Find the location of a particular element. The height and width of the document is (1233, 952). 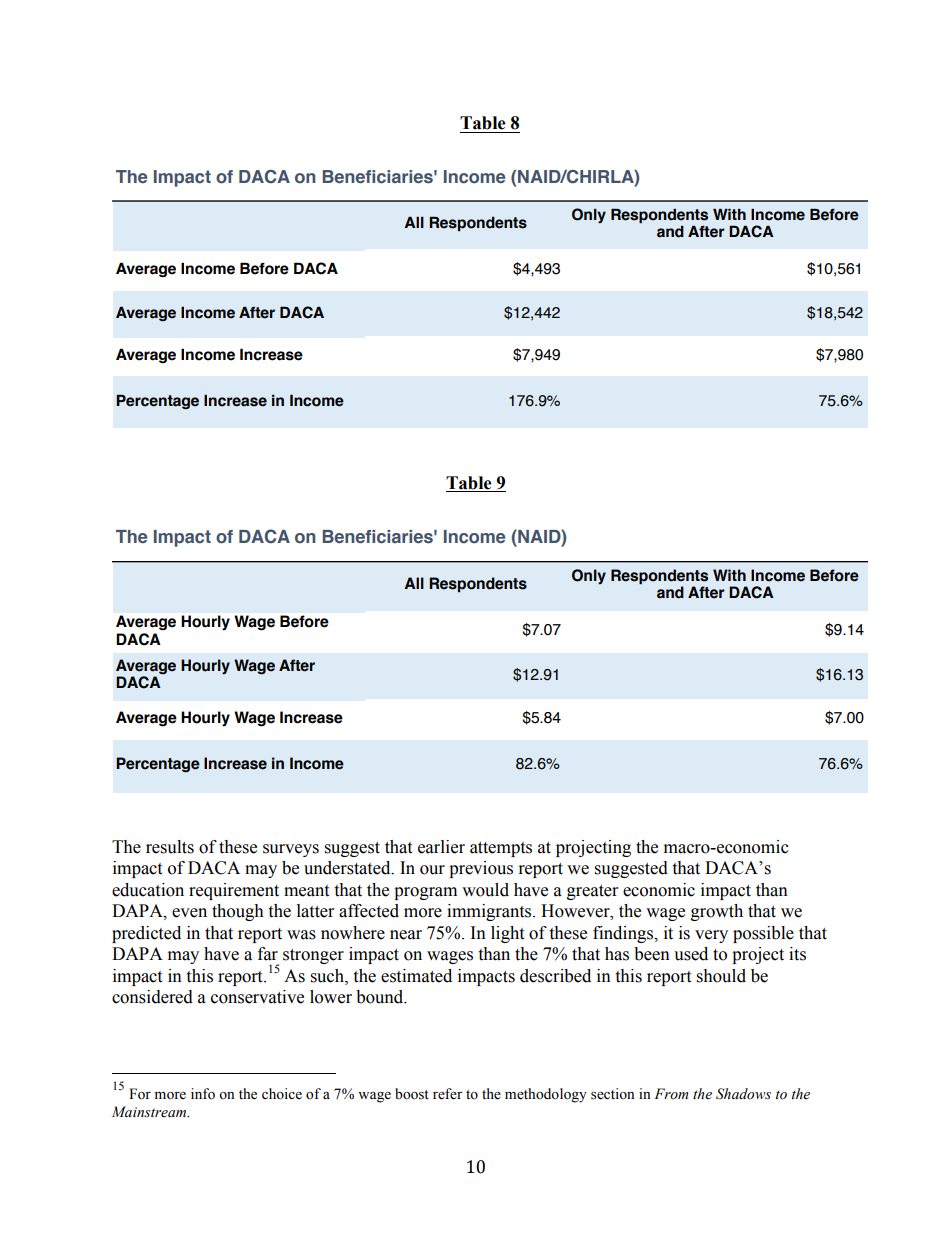

greater is located at coordinates (592, 892).
